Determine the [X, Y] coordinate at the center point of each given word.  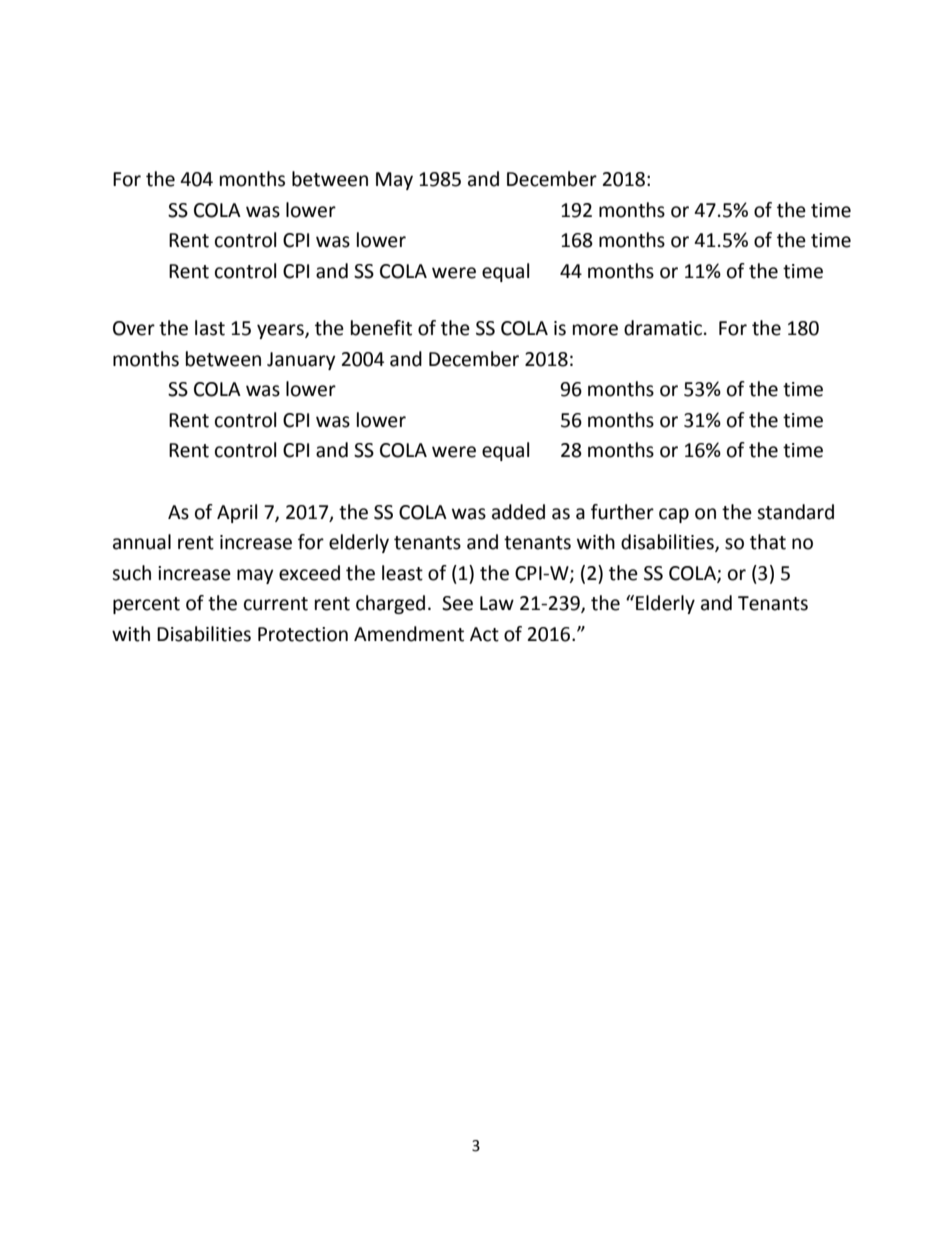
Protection [303, 634]
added [518, 512]
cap [674, 515]
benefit [381, 328]
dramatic [663, 328]
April [237, 513]
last [210, 328]
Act [484, 634]
